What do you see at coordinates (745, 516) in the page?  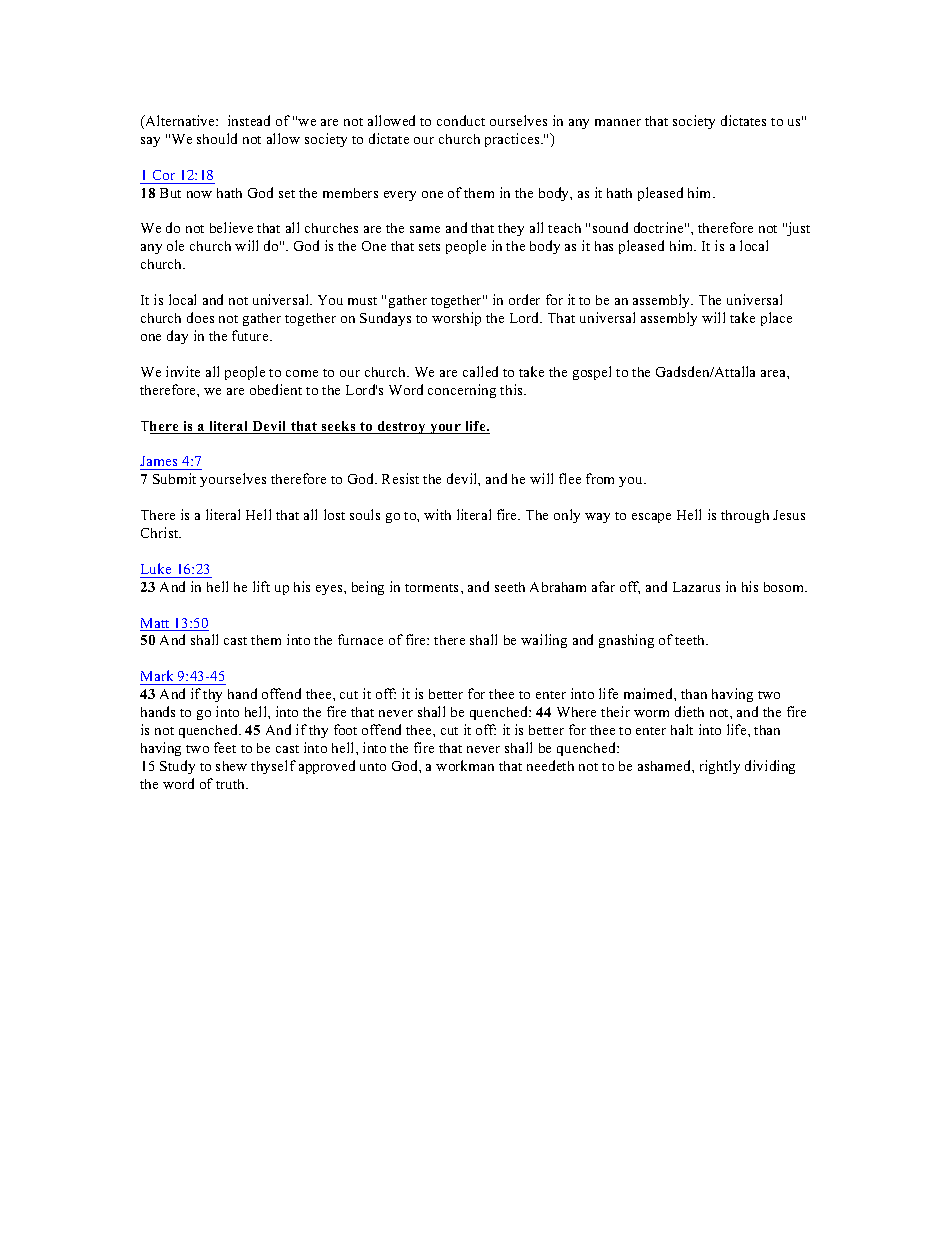 I see `through` at bounding box center [745, 516].
